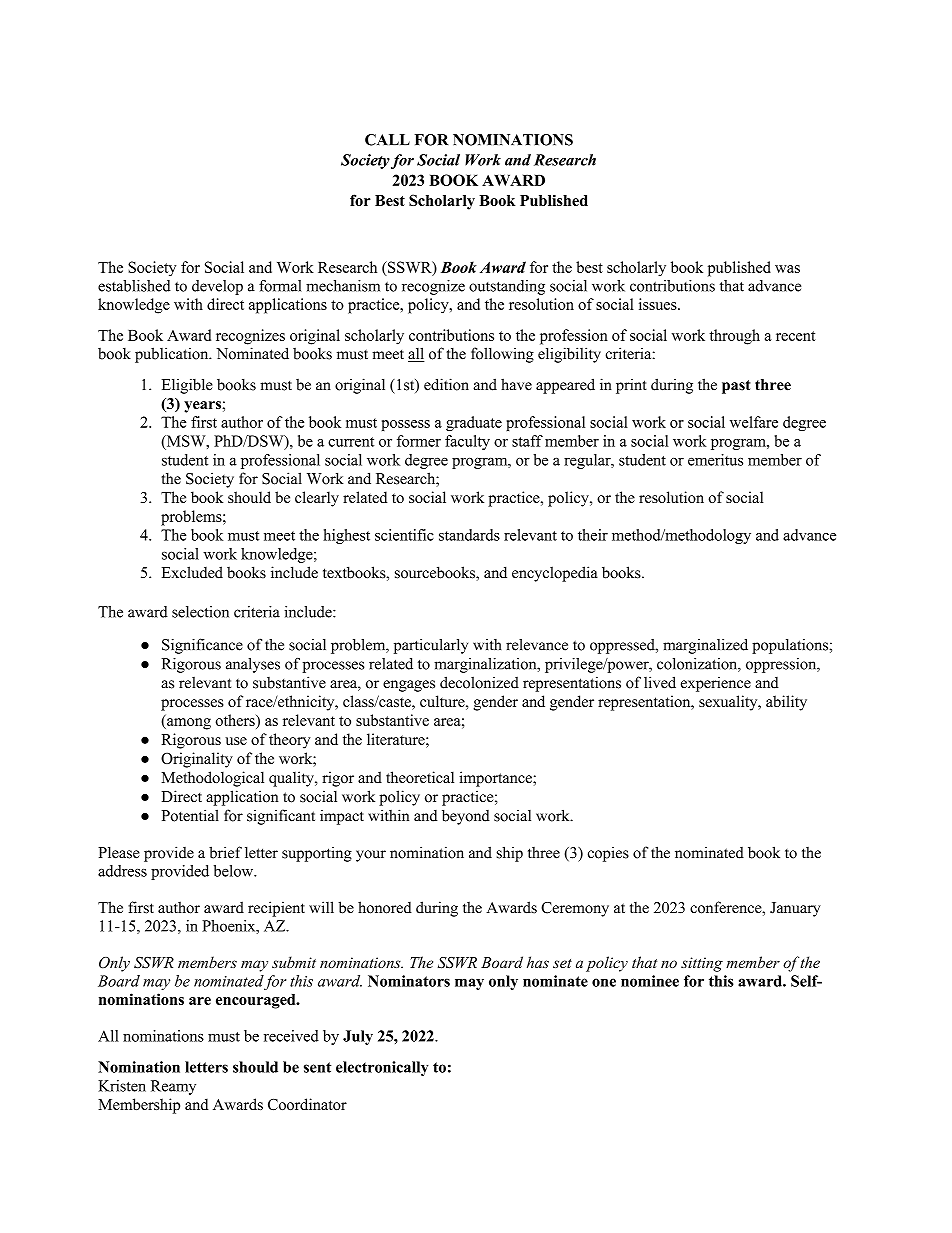 This screenshot has height=1233, width=952. I want to click on Kristen, so click(122, 1086).
